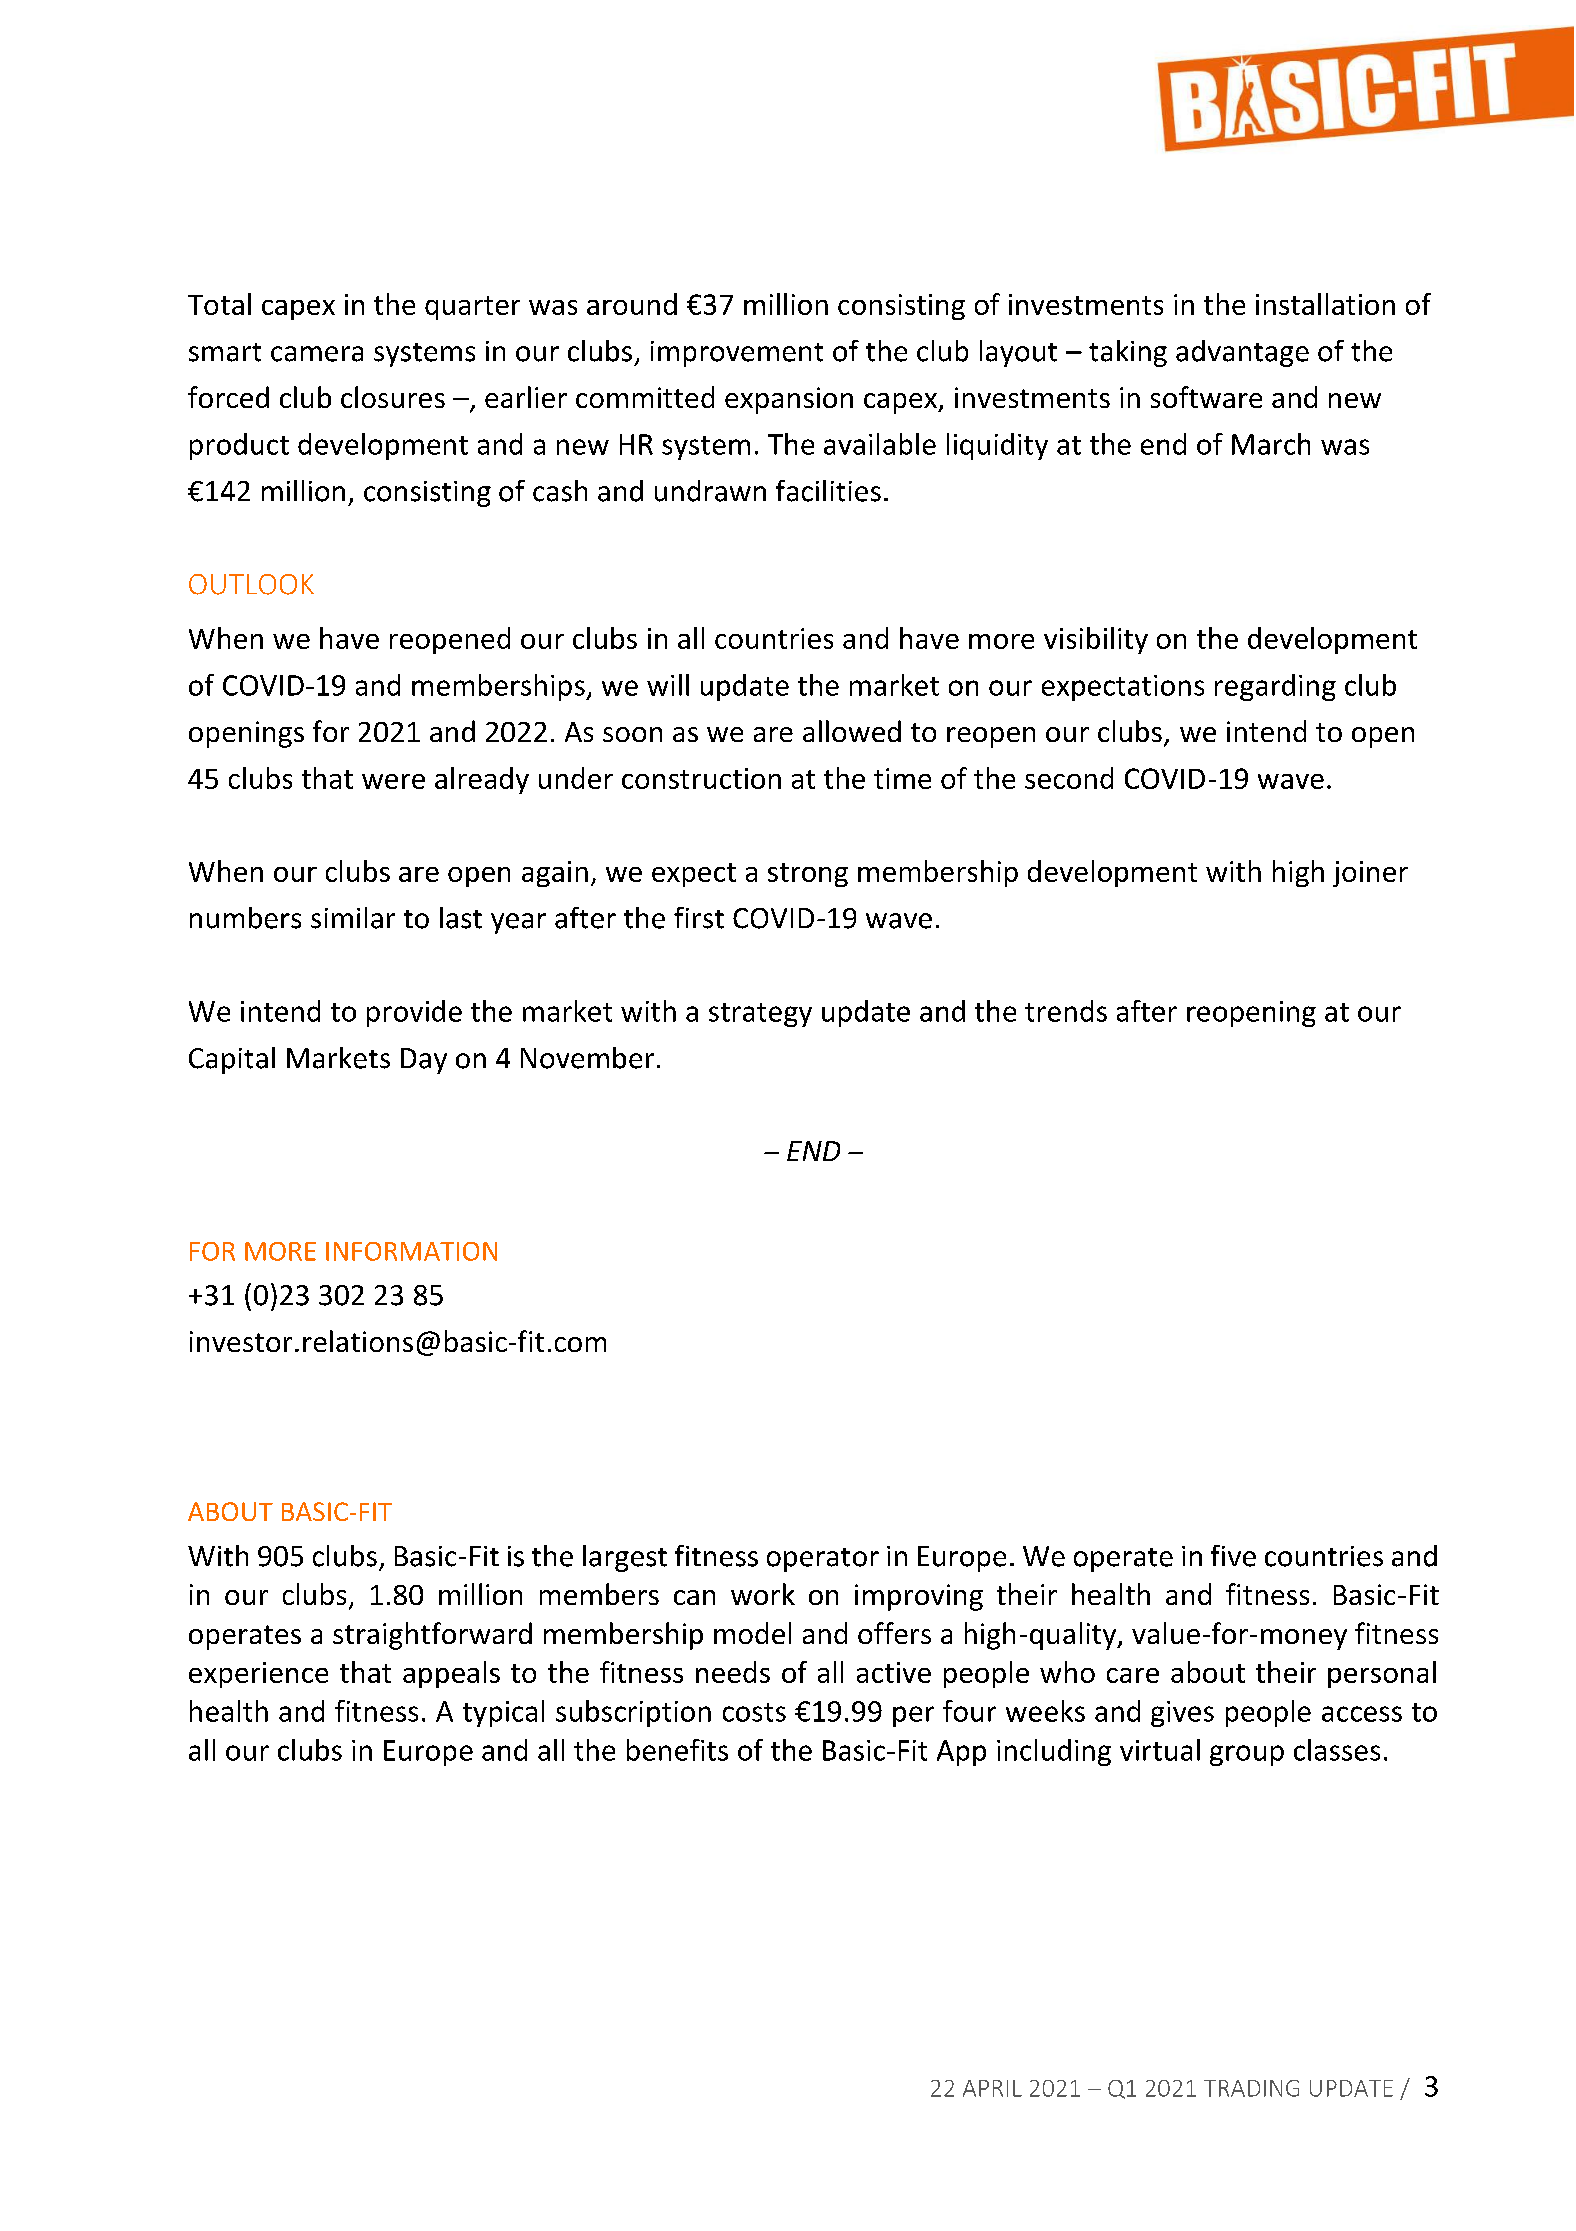 This document has width=1576, height=2231. I want to click on five, so click(1233, 1556).
